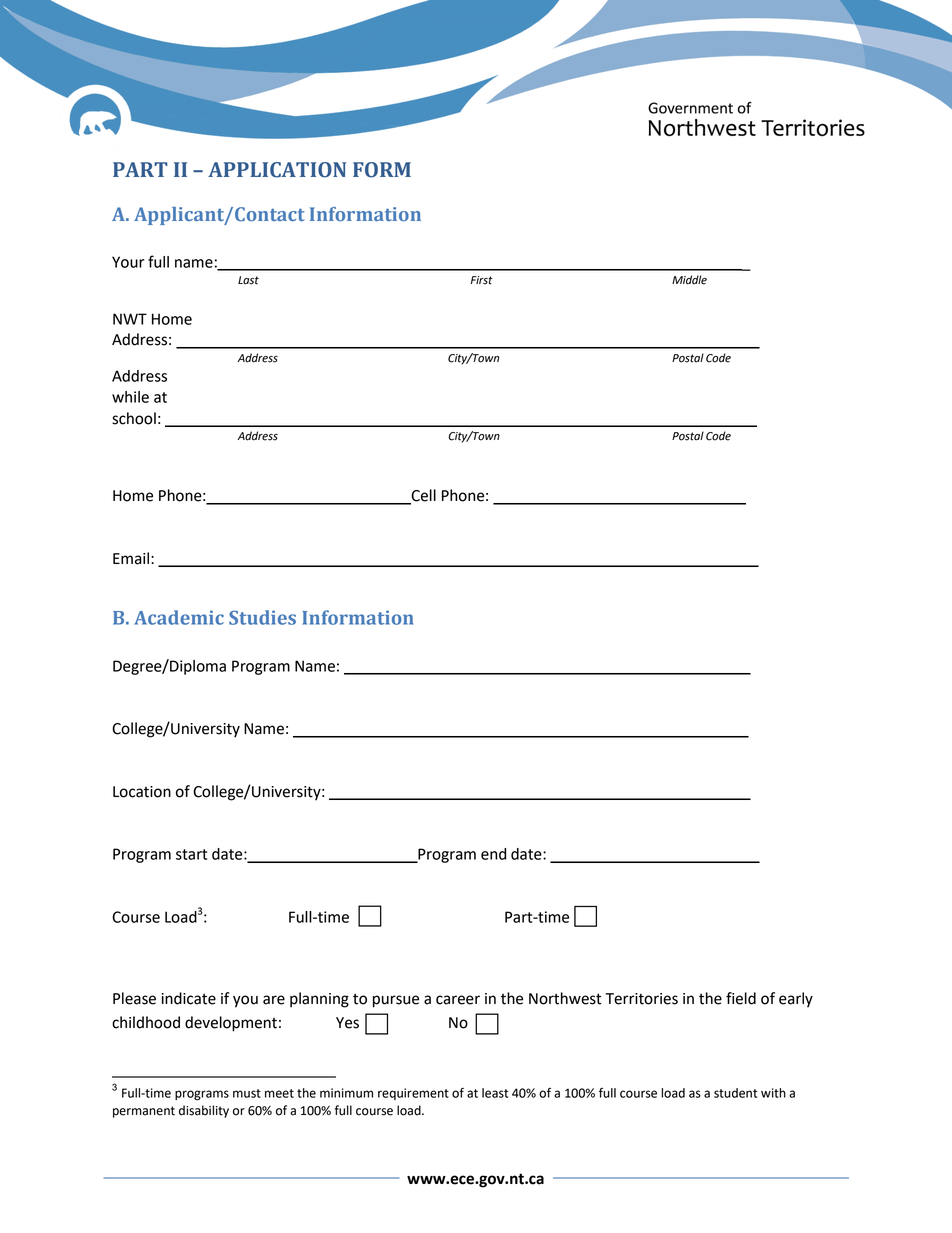 This screenshot has height=1233, width=952. I want to click on career, so click(458, 1000).
